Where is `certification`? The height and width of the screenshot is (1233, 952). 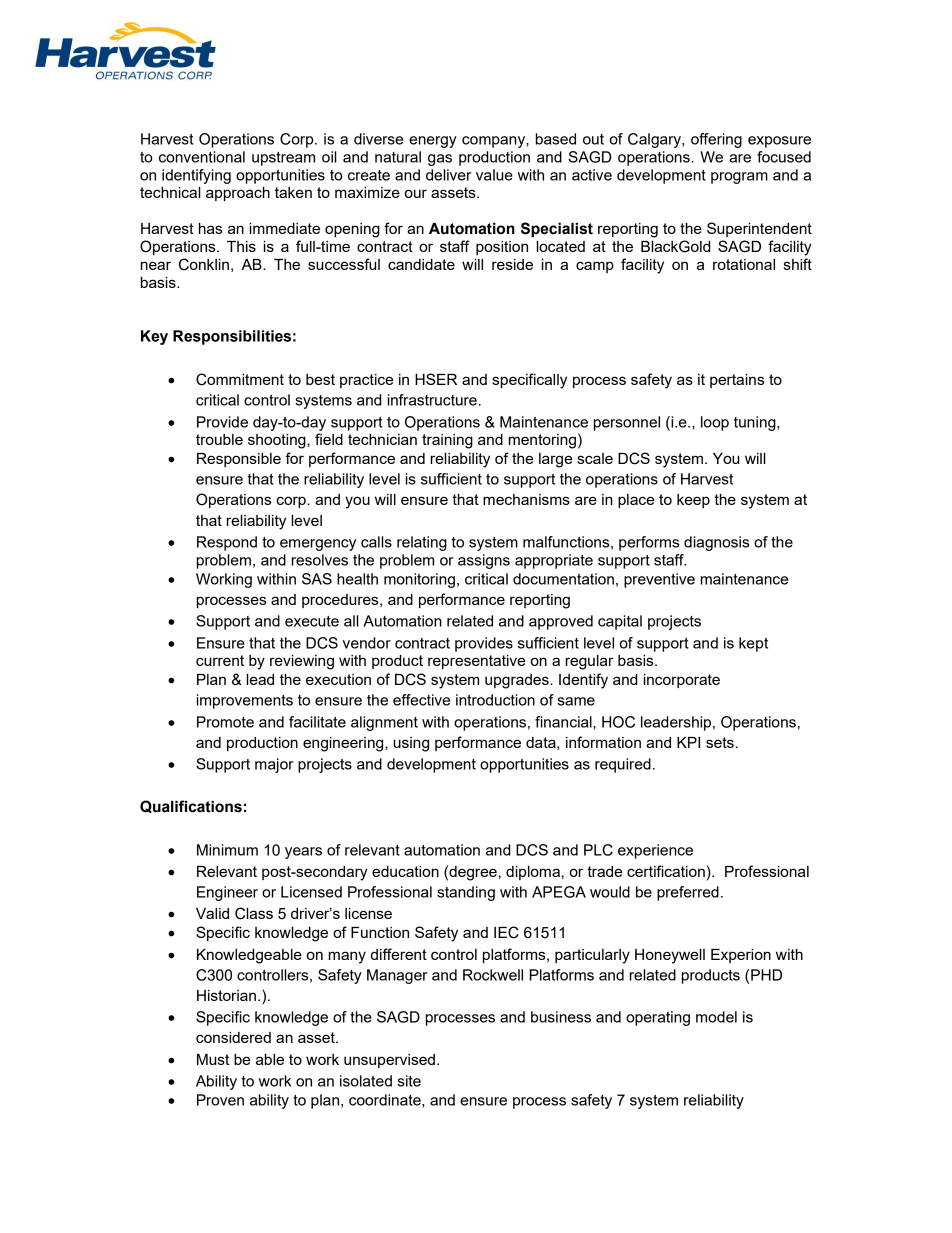
certification is located at coordinates (666, 871).
